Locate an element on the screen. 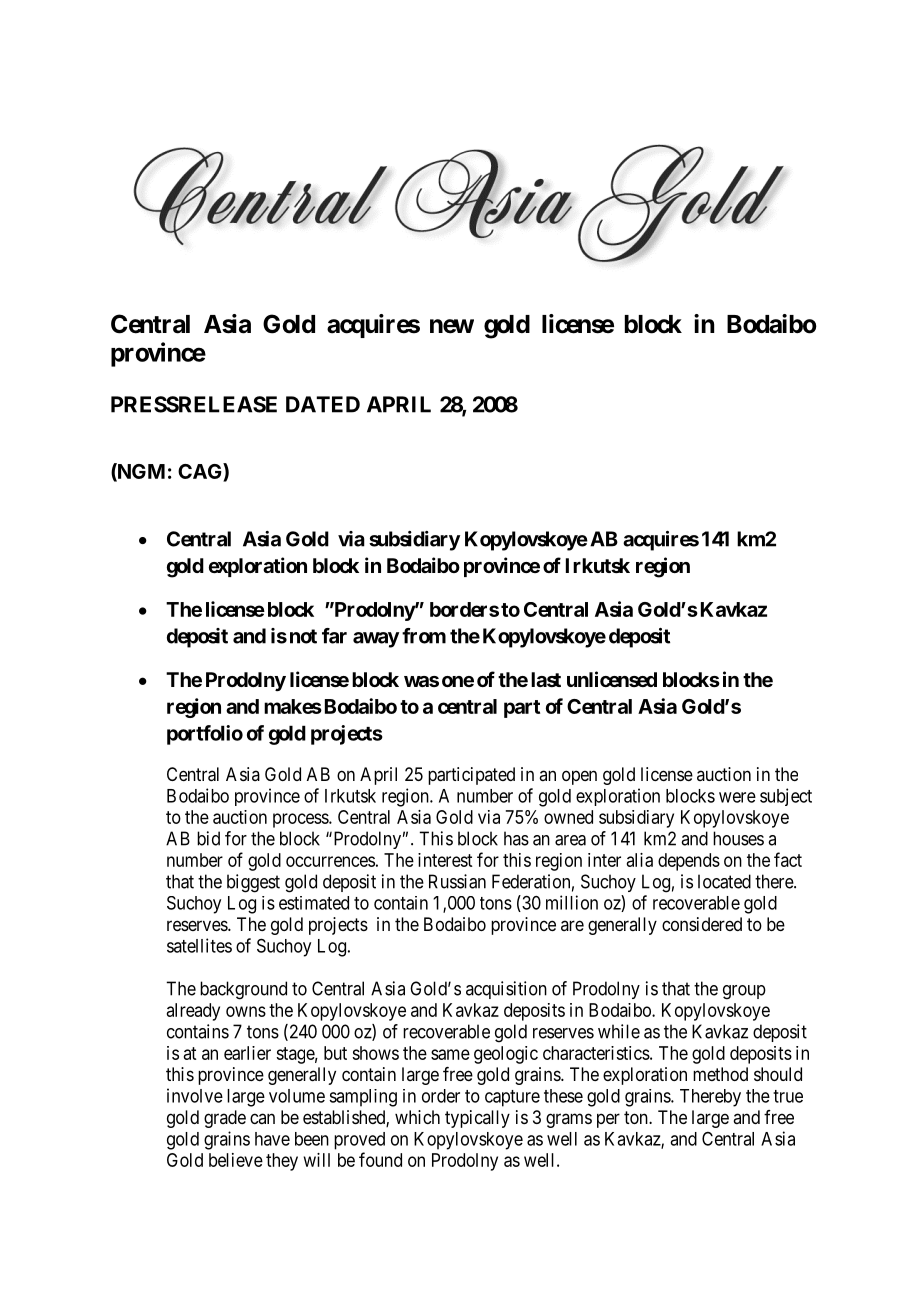  DATED is located at coordinates (323, 404).
